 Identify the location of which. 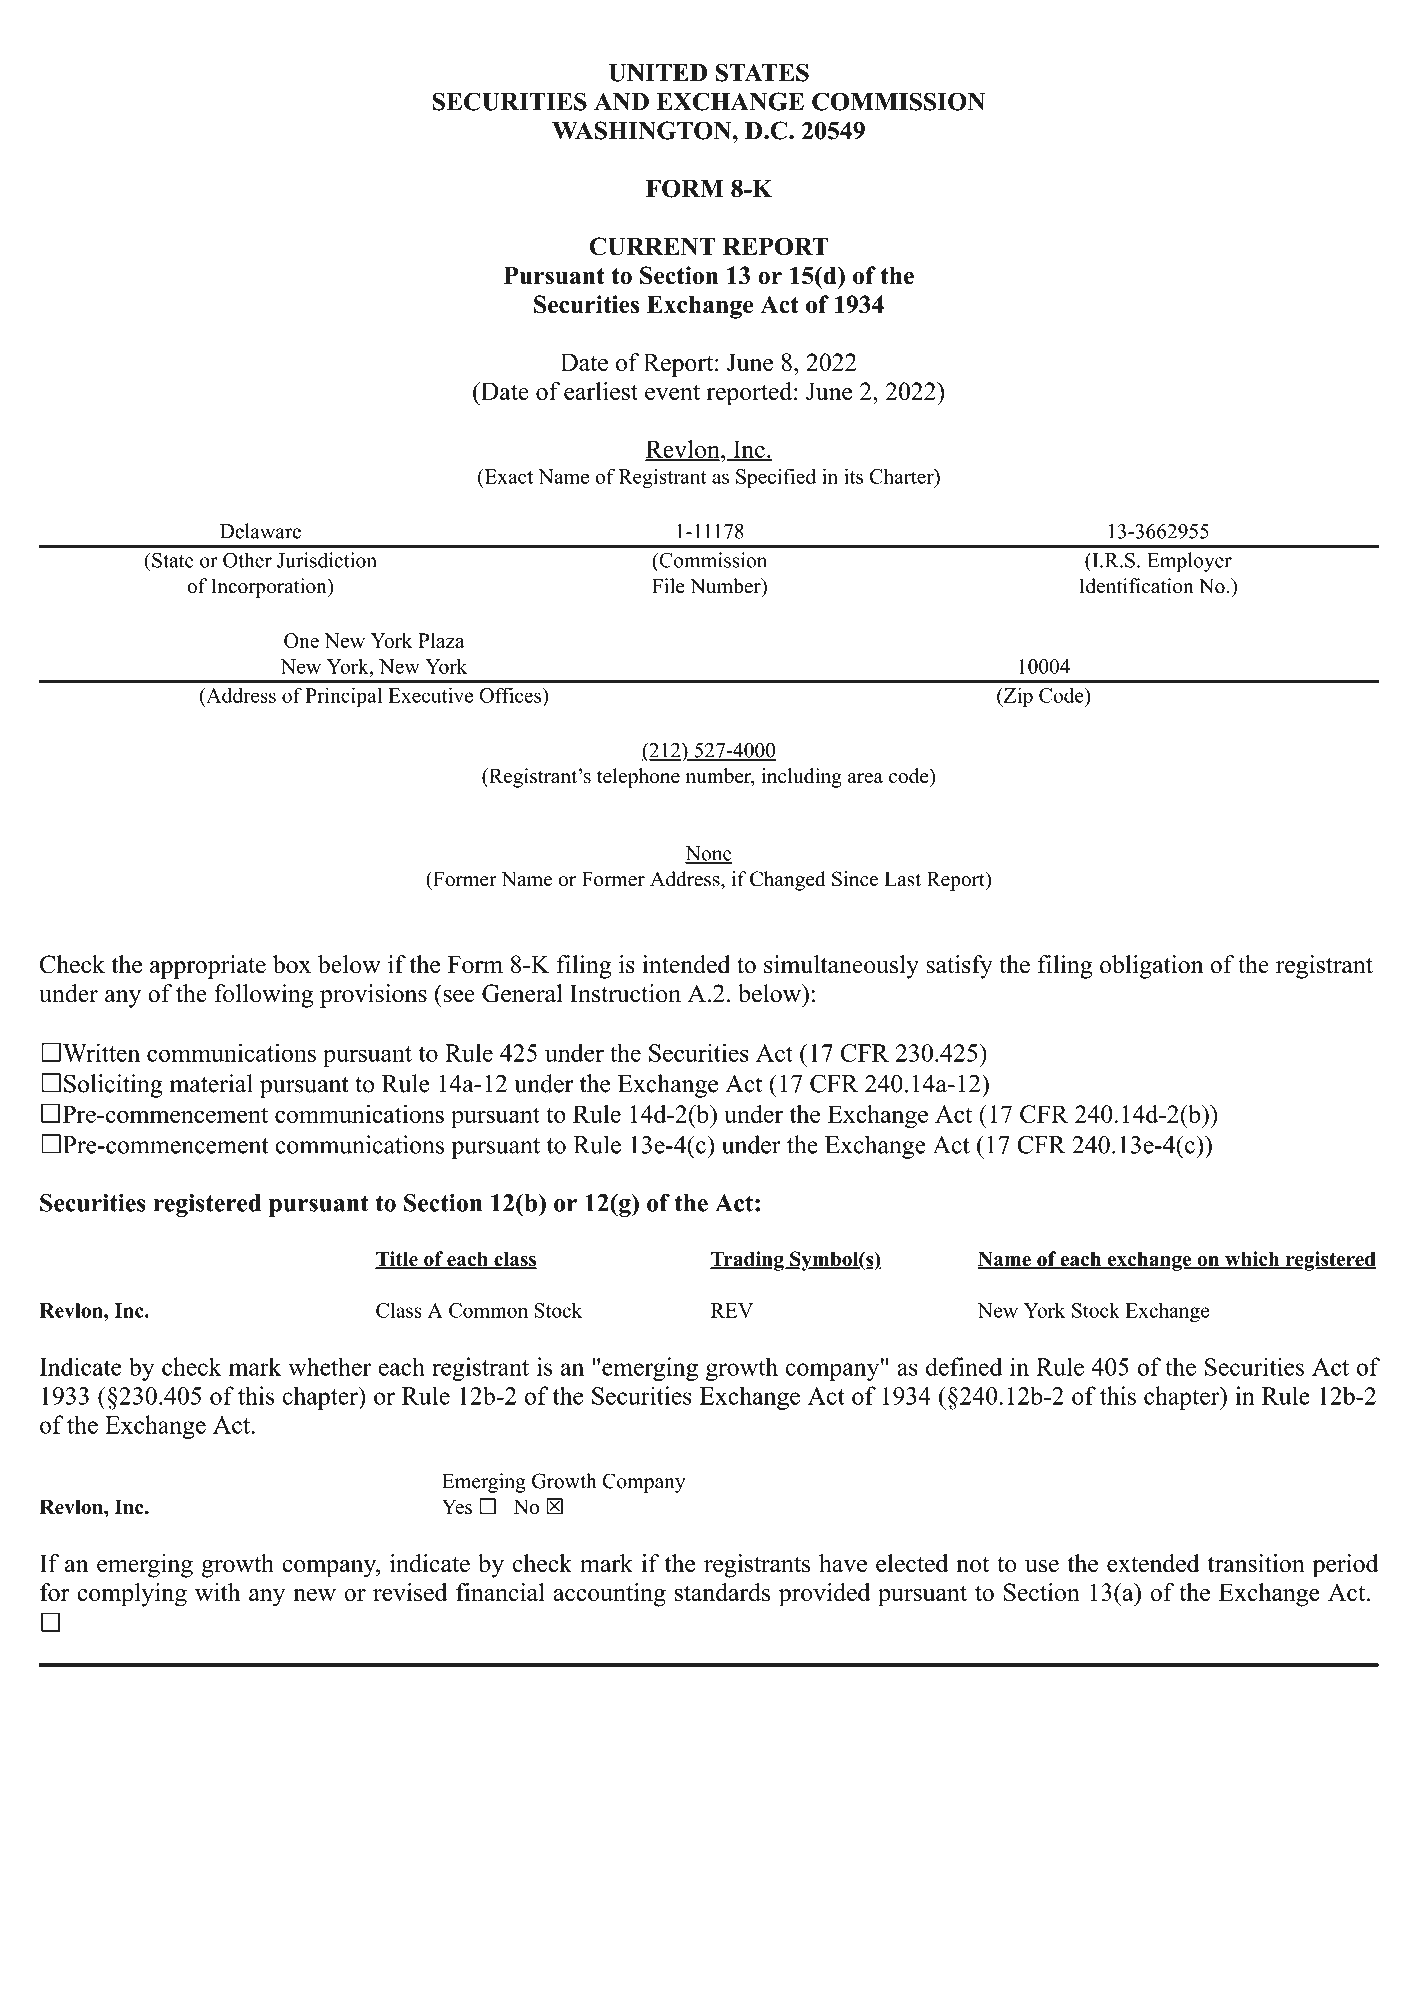
(1252, 1260).
